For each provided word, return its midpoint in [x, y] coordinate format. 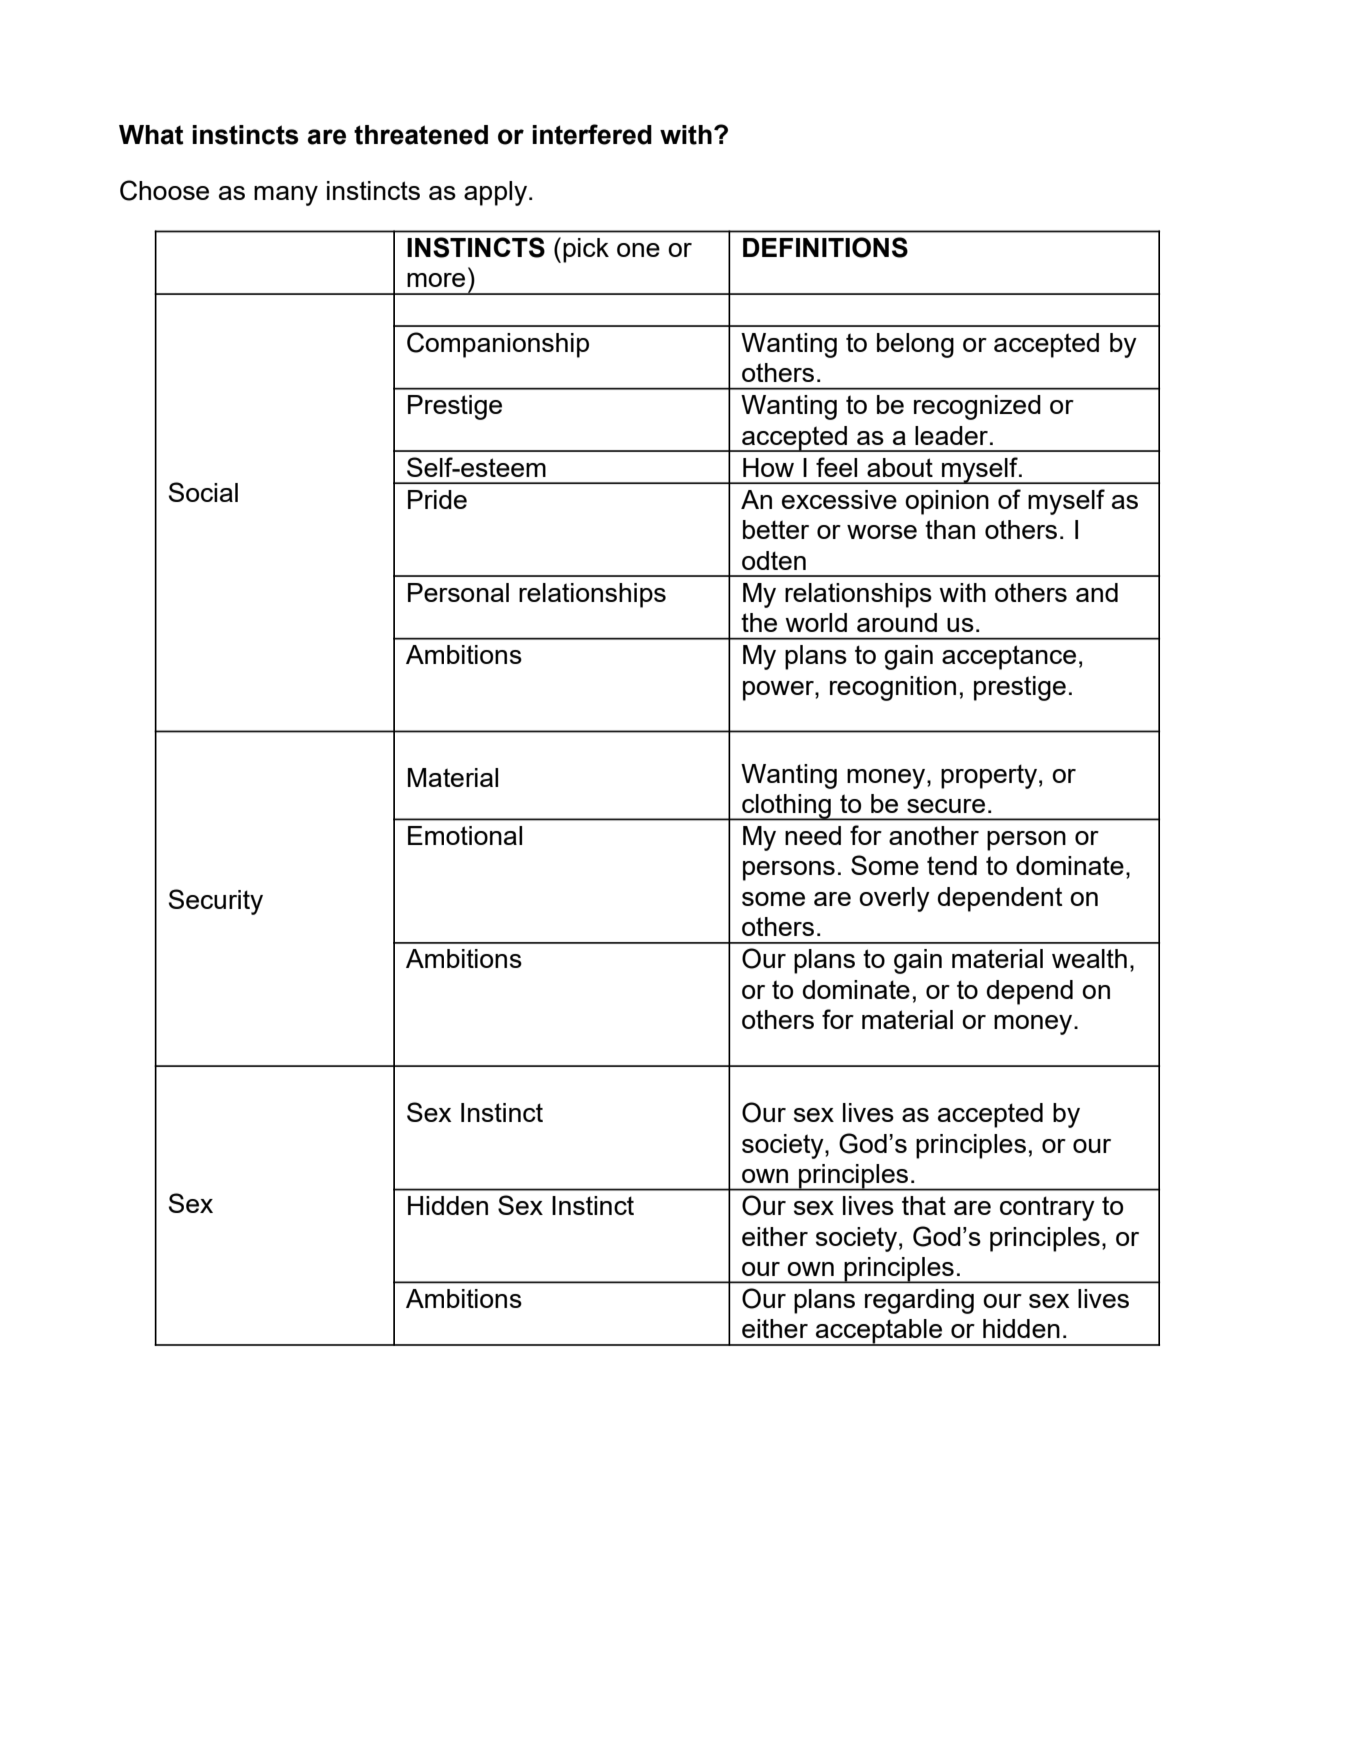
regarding [919, 1301]
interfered [592, 134]
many [286, 196]
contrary [1047, 1208]
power [779, 691]
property [989, 776]
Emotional [465, 835]
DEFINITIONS [825, 247]
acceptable [879, 1332]
